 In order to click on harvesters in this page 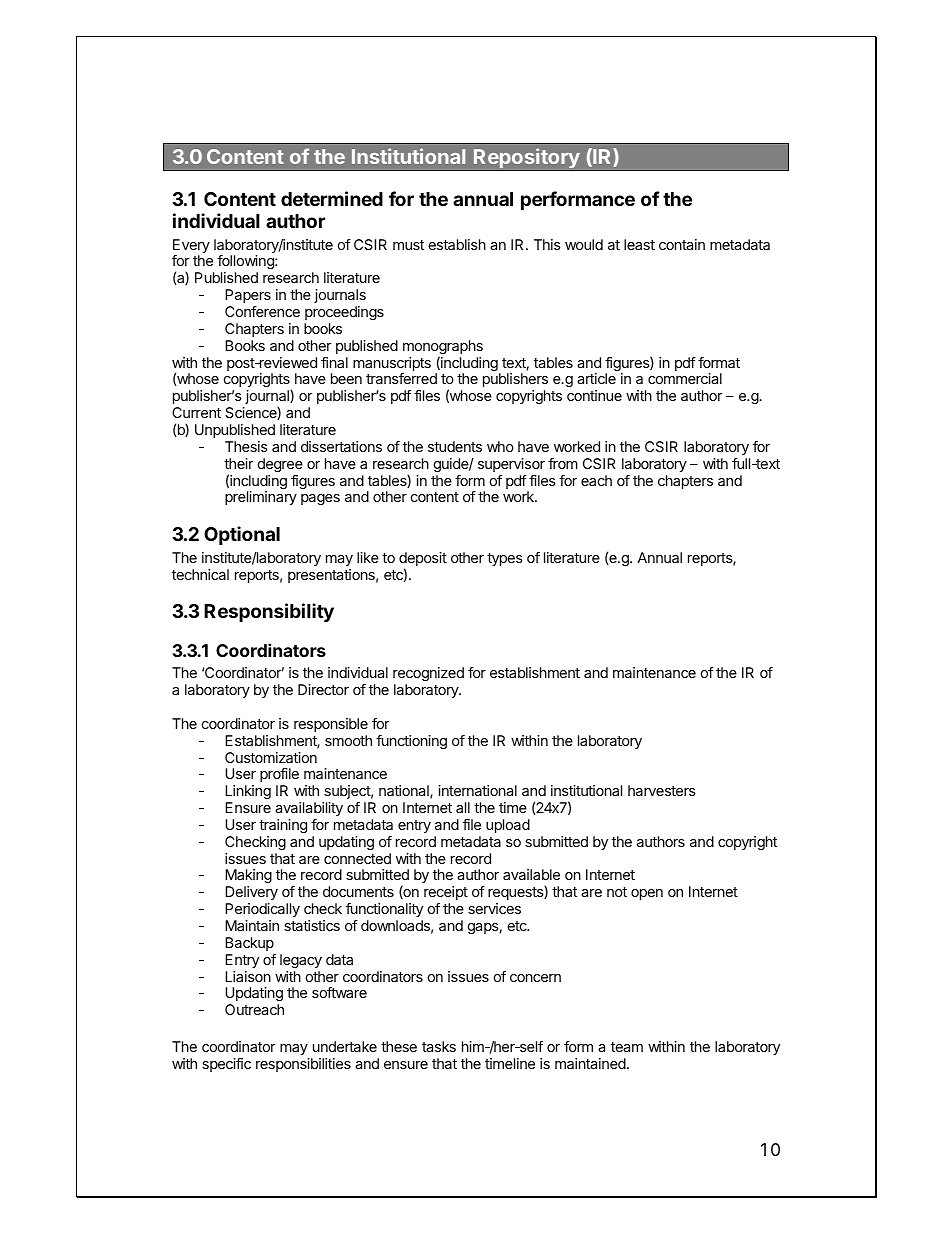, I will do `click(662, 790)`.
